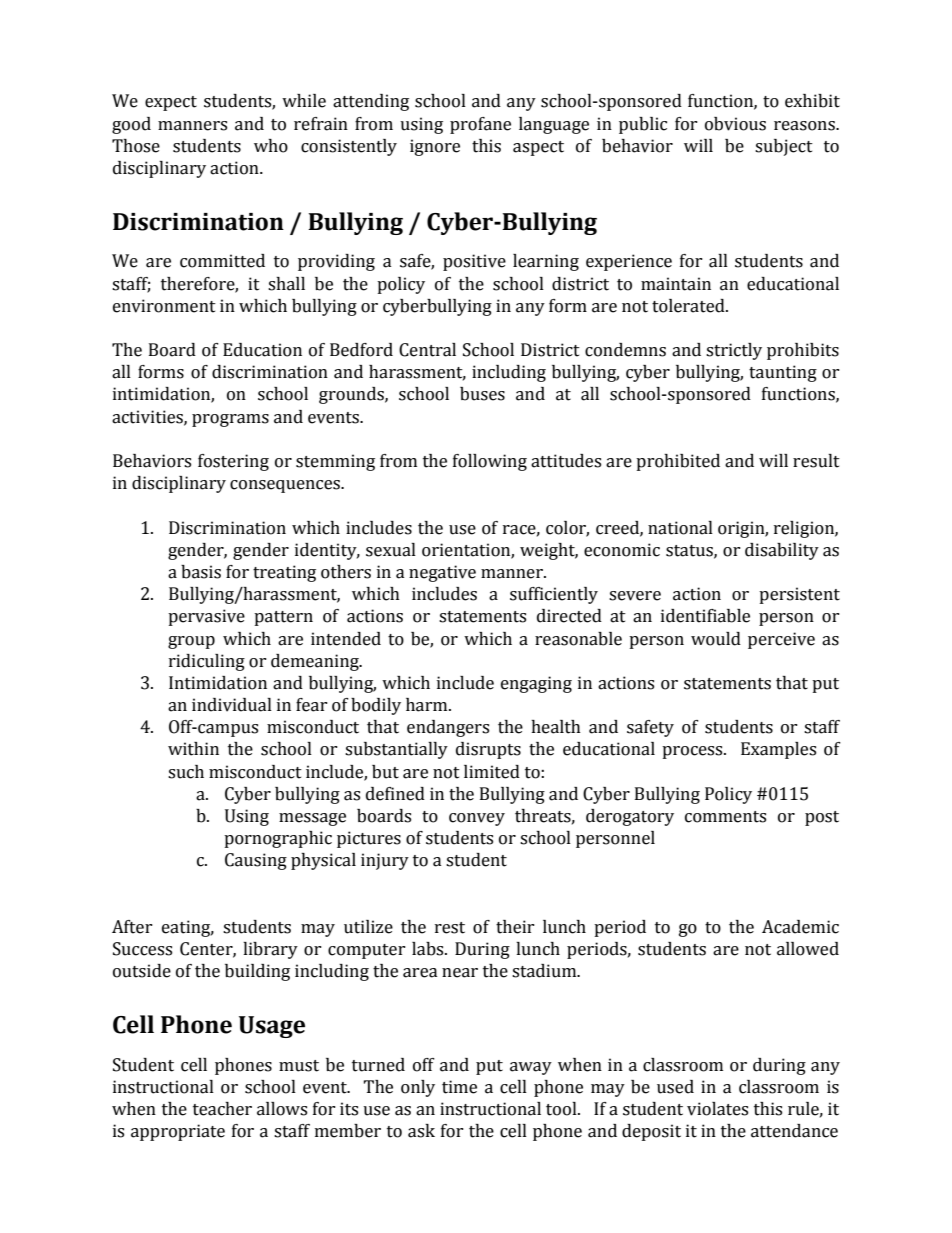 The width and height of the document is (952, 1233). What do you see at coordinates (233, 462) in the document?
I see `fostering` at bounding box center [233, 462].
